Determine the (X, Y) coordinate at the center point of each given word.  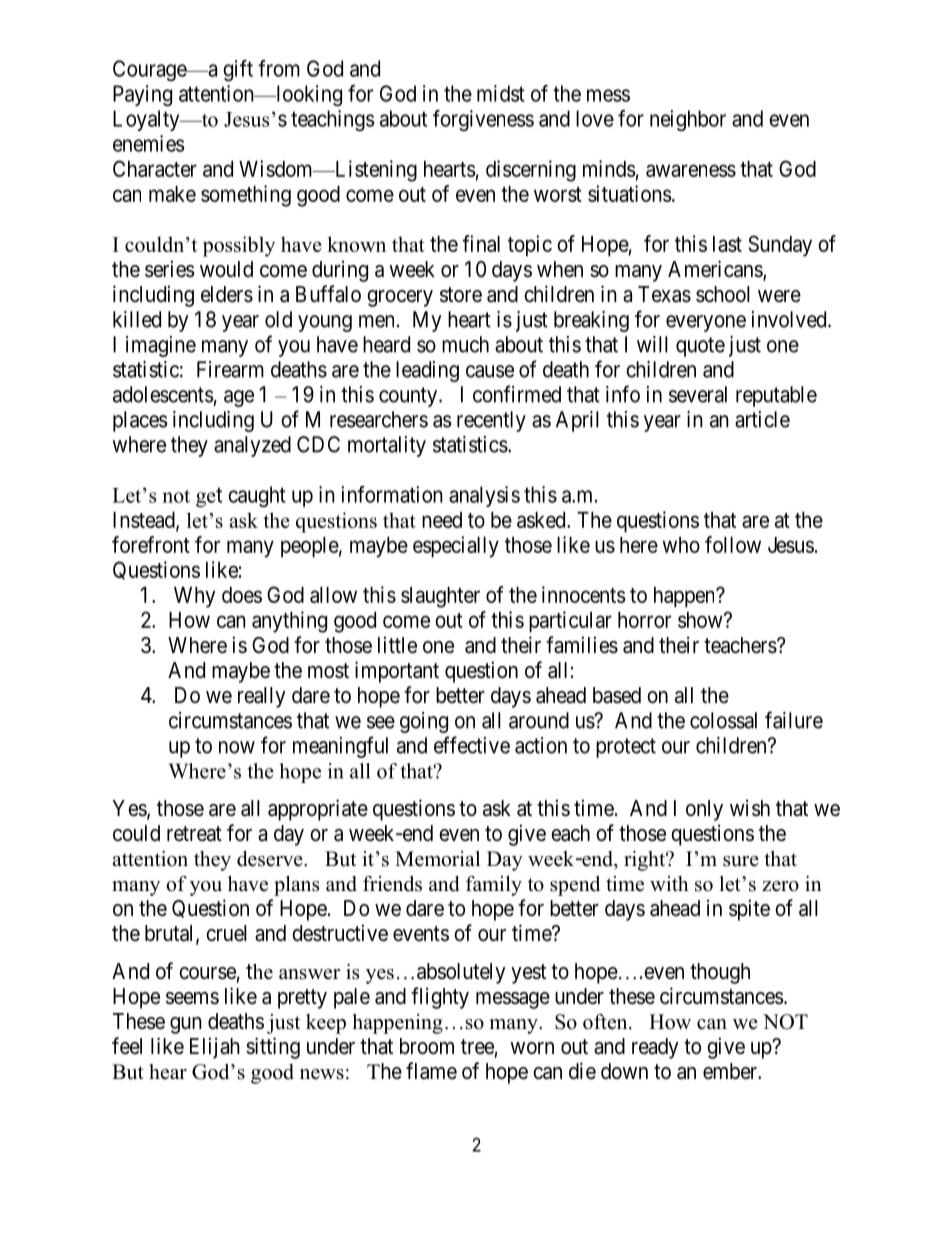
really (262, 697)
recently (491, 421)
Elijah (215, 1048)
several (698, 394)
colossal (723, 720)
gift (238, 70)
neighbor (688, 120)
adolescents (163, 394)
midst (501, 93)
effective (472, 745)
